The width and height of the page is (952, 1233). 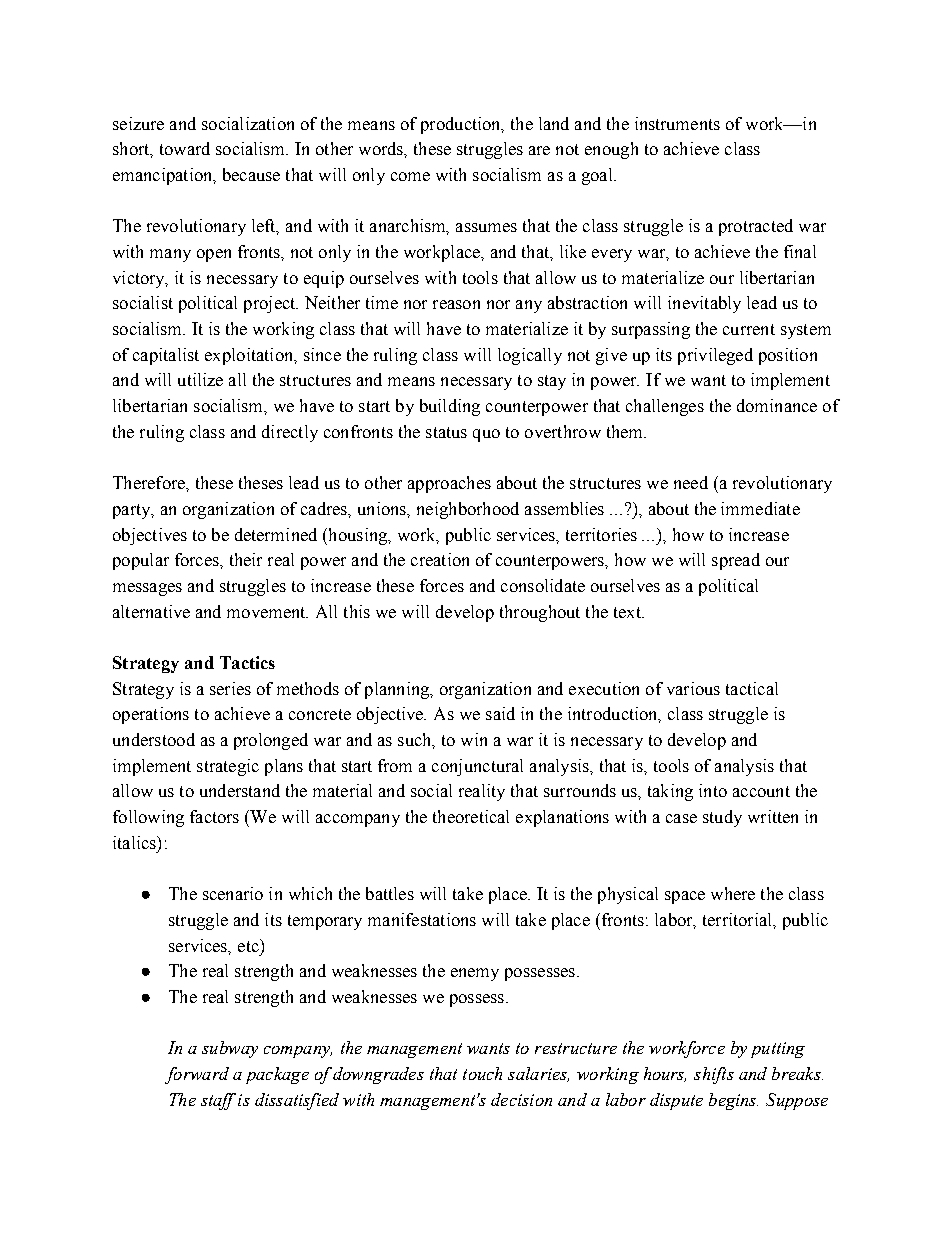 I want to click on tactical, so click(x=752, y=688).
